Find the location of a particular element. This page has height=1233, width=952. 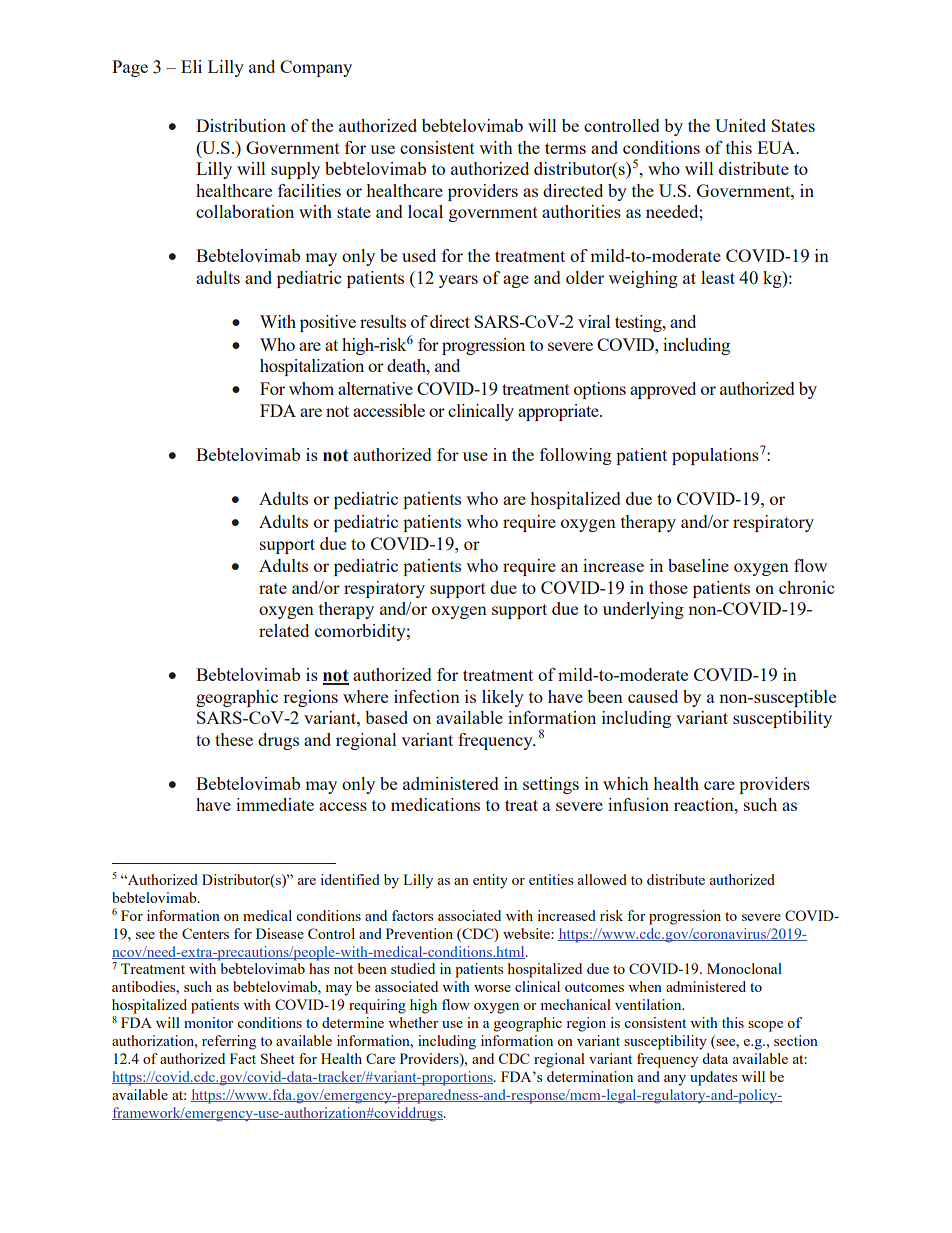

terms is located at coordinates (565, 148).
